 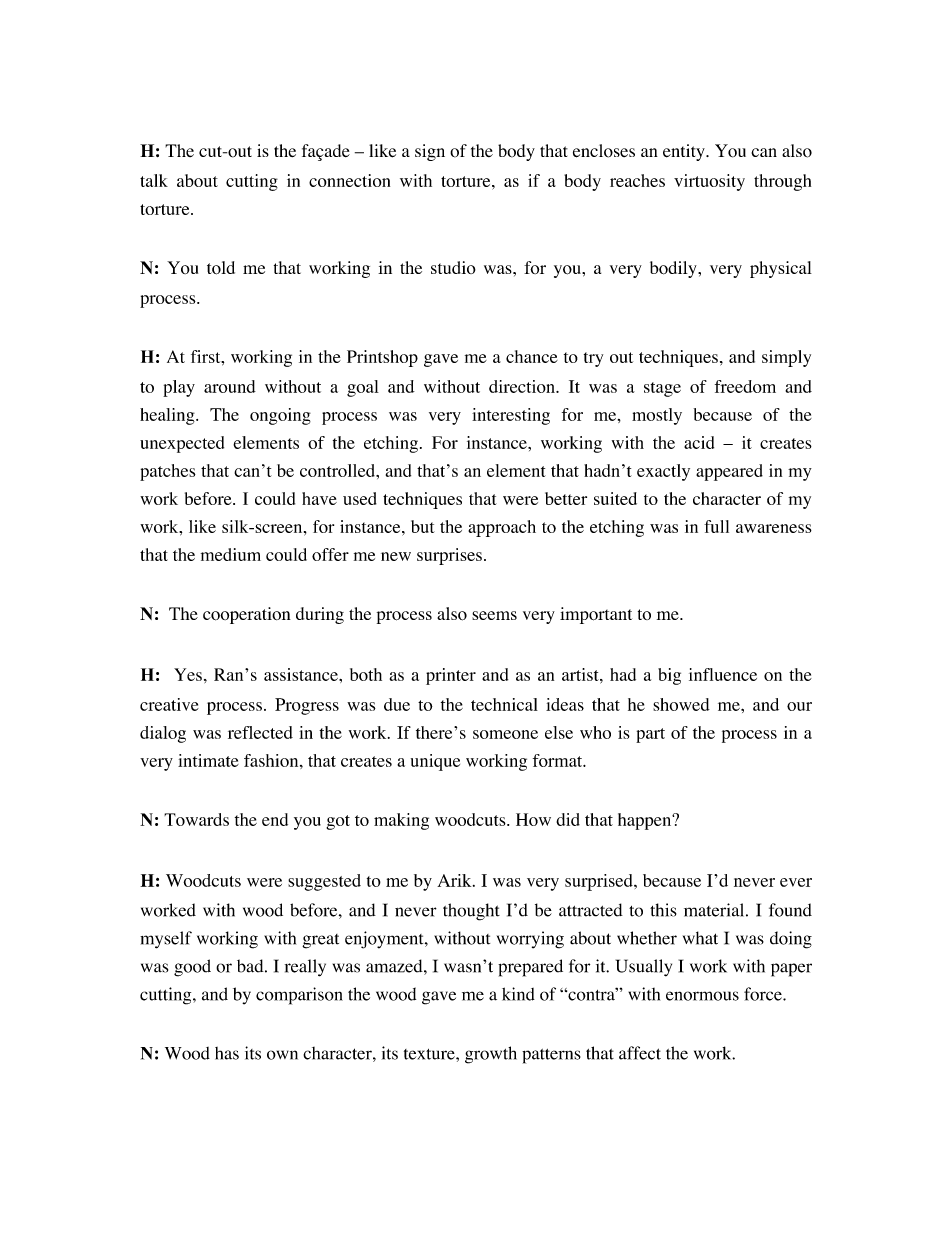 What do you see at coordinates (182, 444) in the screenshot?
I see `unexpected` at bounding box center [182, 444].
